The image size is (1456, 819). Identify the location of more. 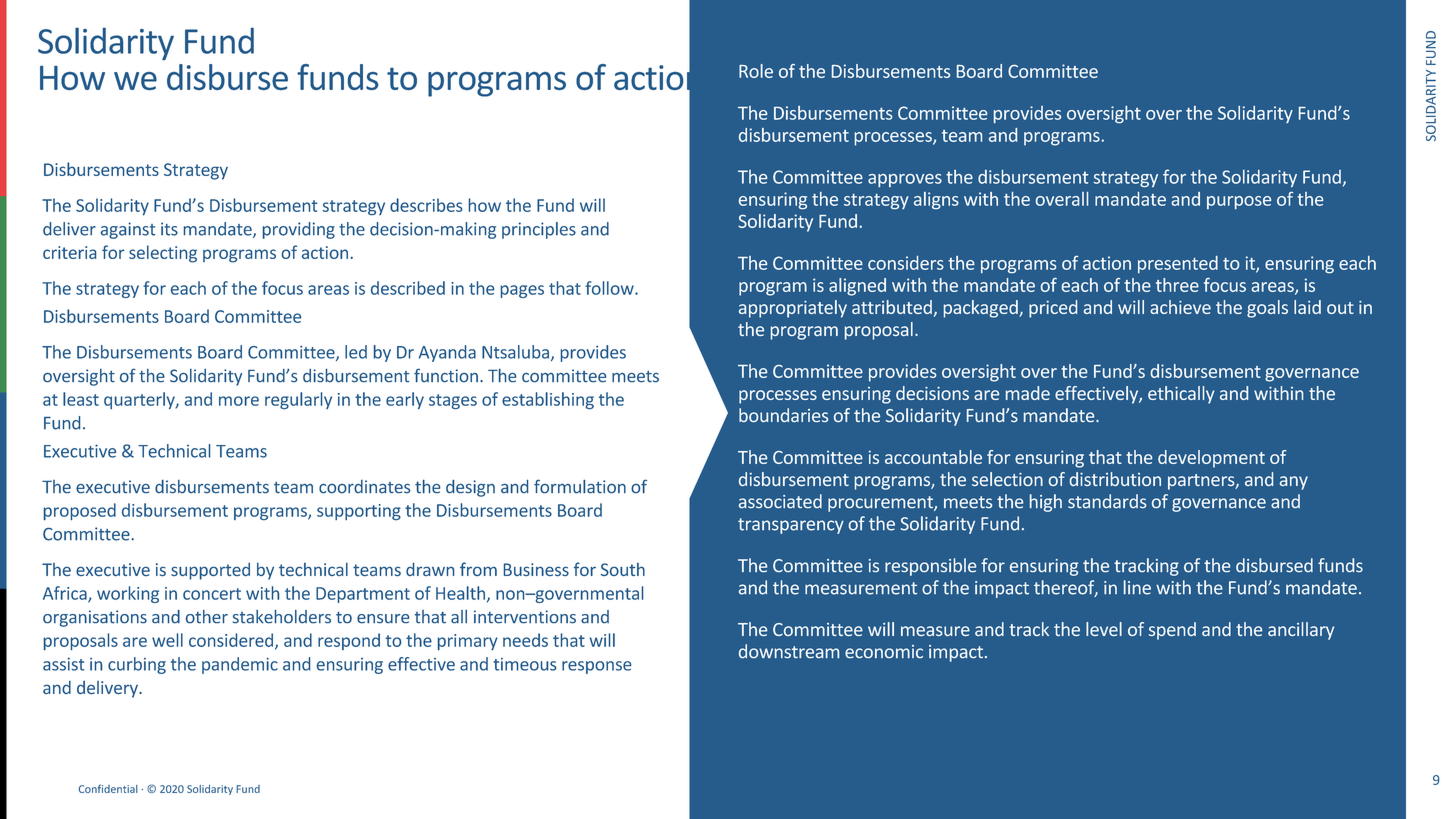
(239, 401).
